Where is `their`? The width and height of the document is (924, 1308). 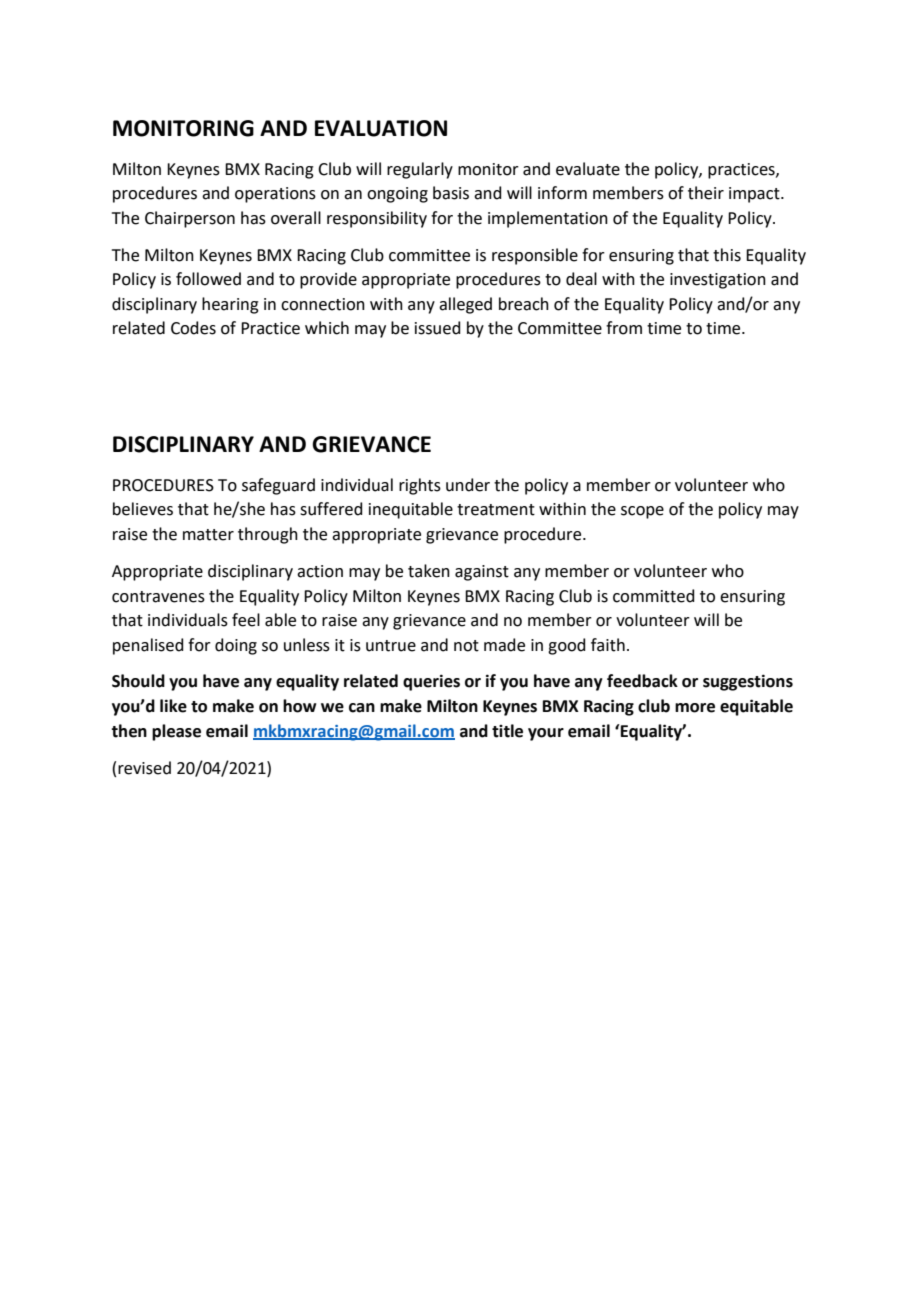
their is located at coordinates (706, 193).
